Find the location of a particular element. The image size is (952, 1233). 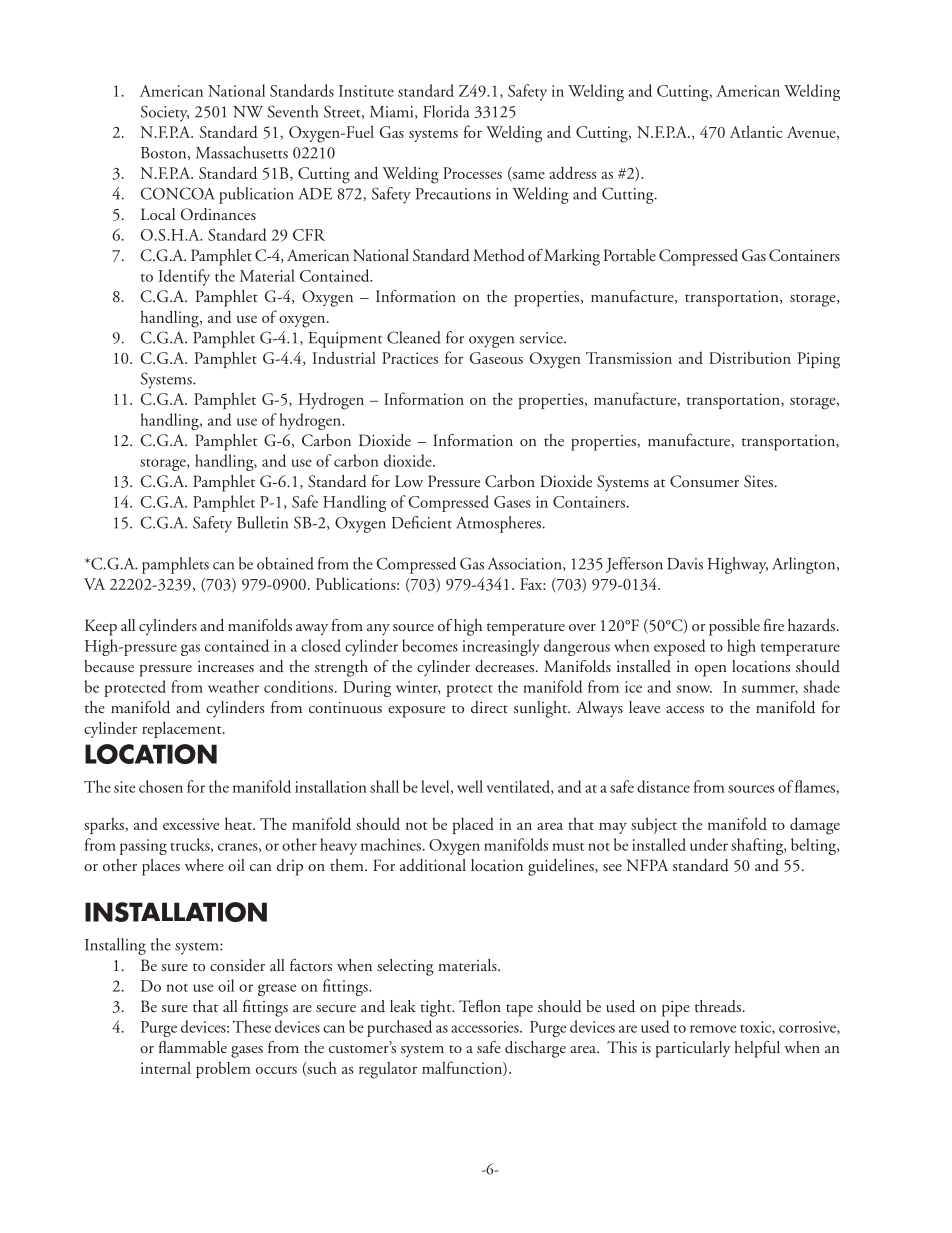

open is located at coordinates (711, 671).
